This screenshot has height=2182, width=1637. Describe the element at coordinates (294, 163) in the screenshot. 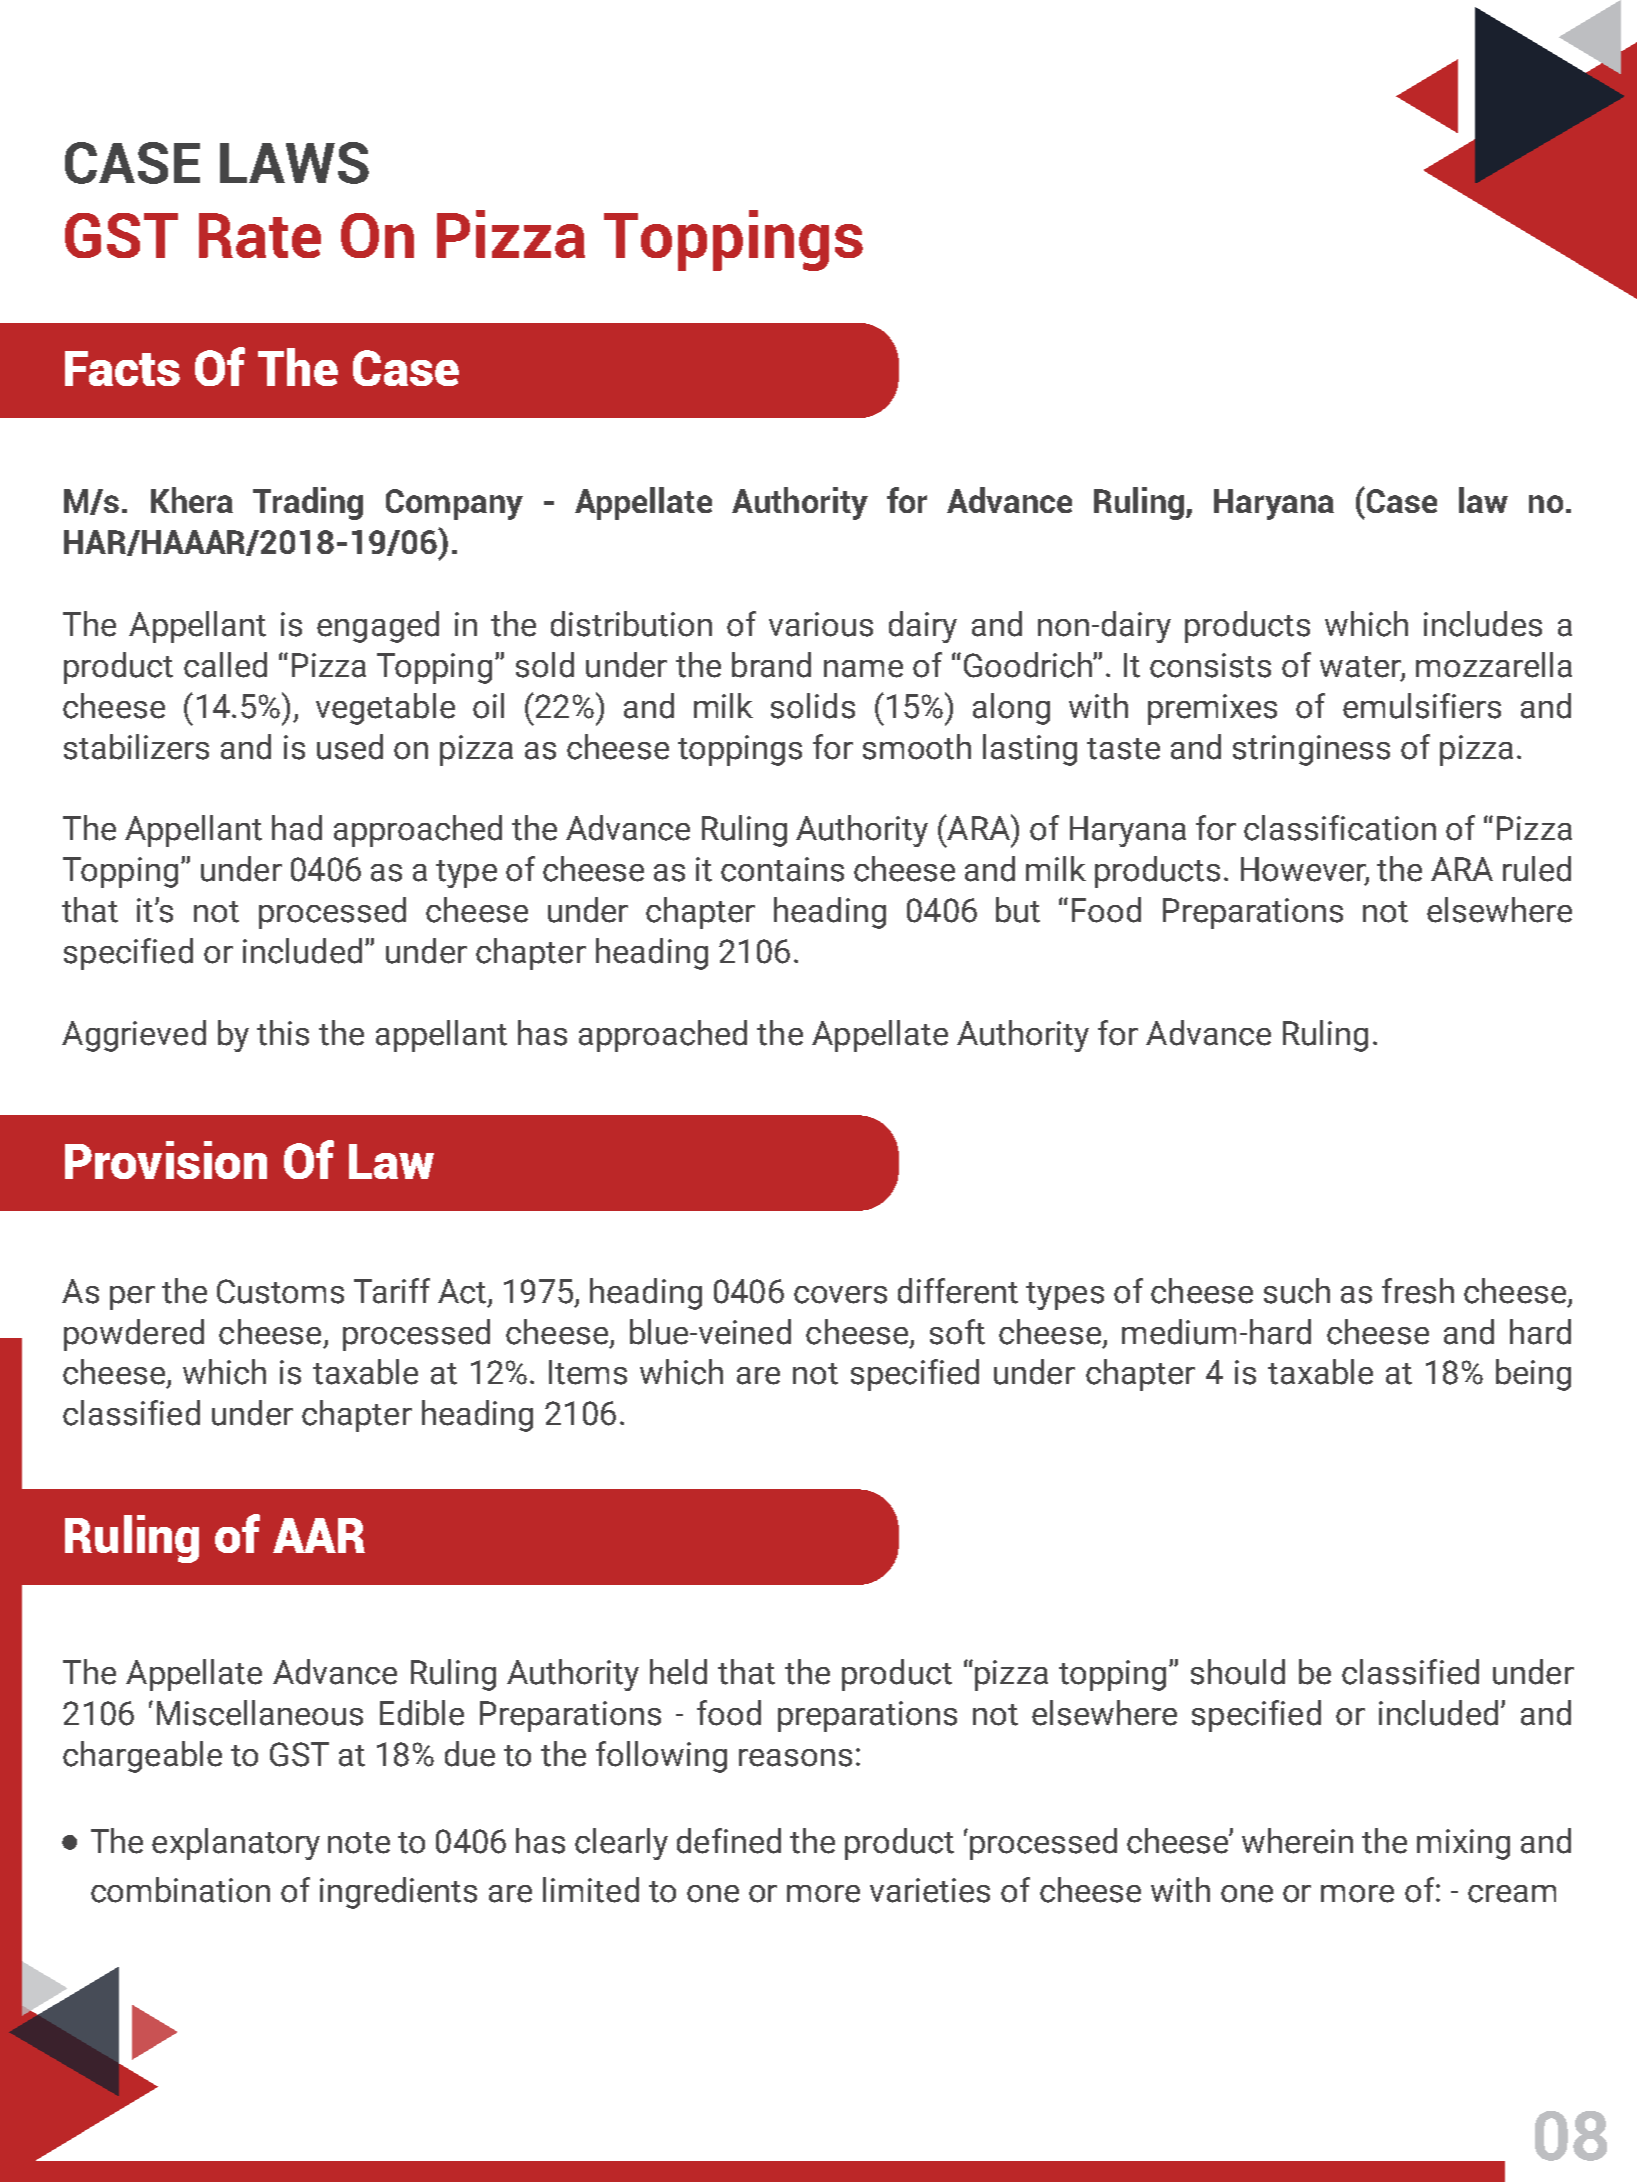

I see `LAWS` at that location.
